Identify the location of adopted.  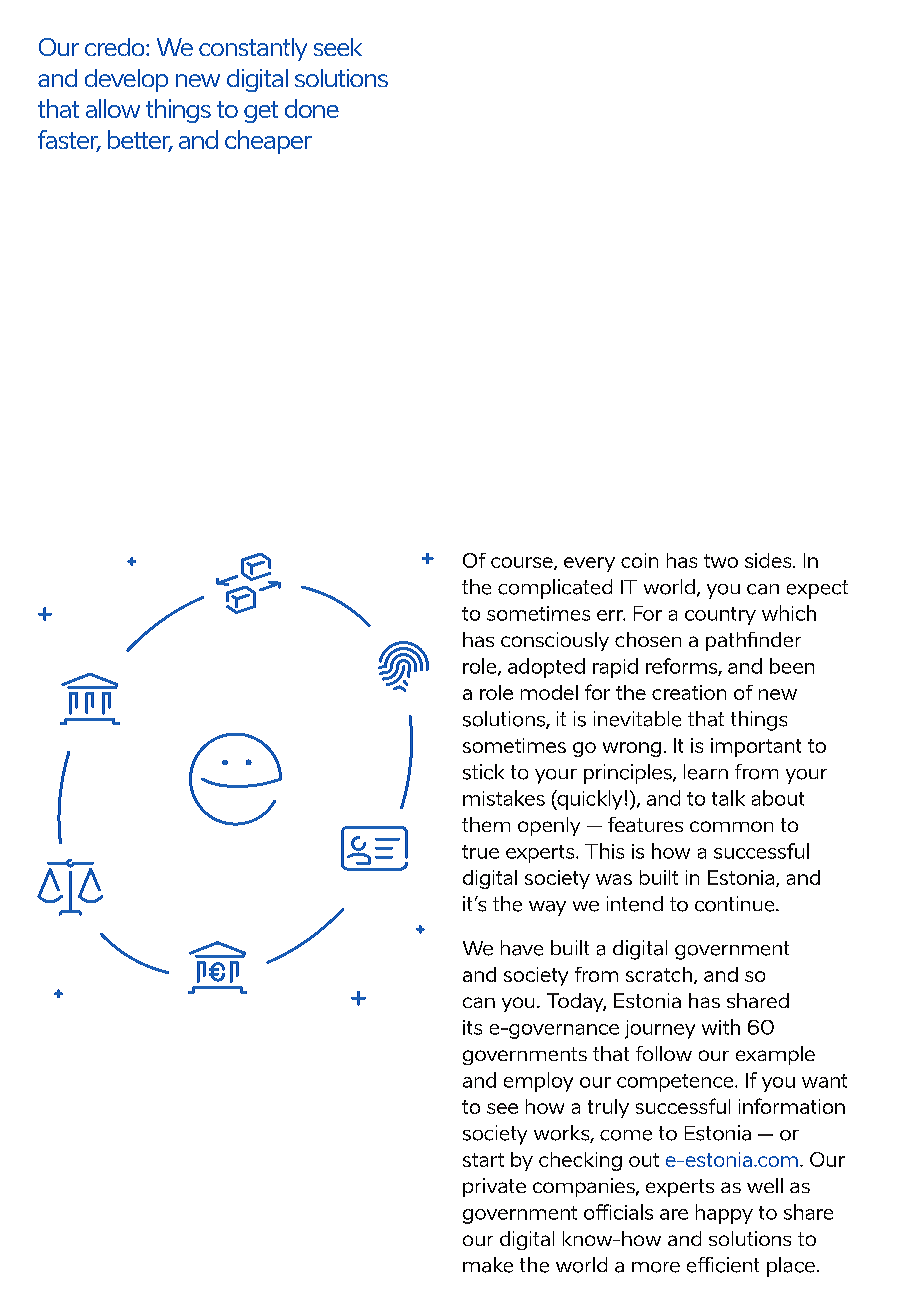
(546, 668).
